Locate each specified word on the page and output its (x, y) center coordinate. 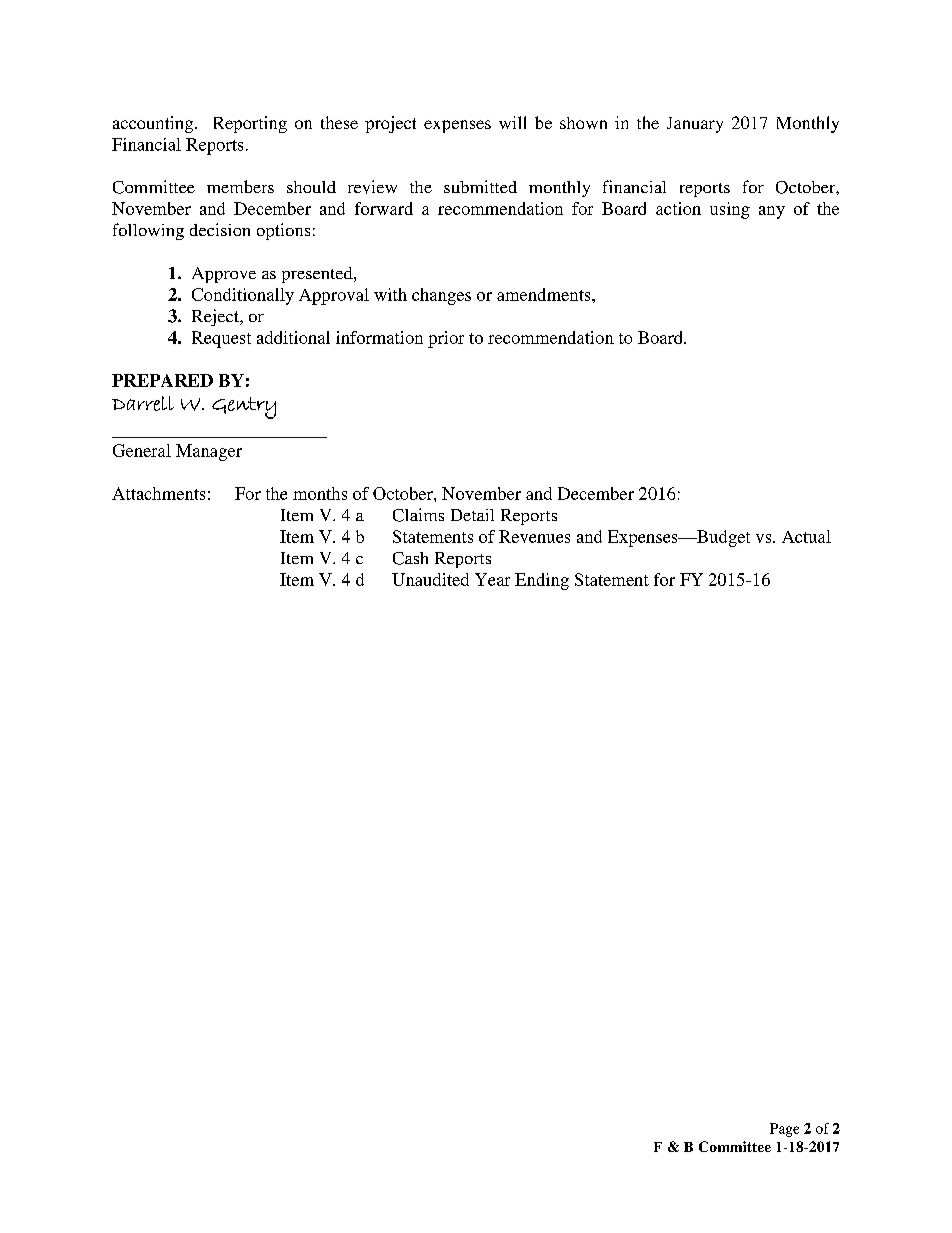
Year (492, 579)
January (695, 125)
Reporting (250, 124)
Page (784, 1130)
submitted (480, 186)
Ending (542, 581)
